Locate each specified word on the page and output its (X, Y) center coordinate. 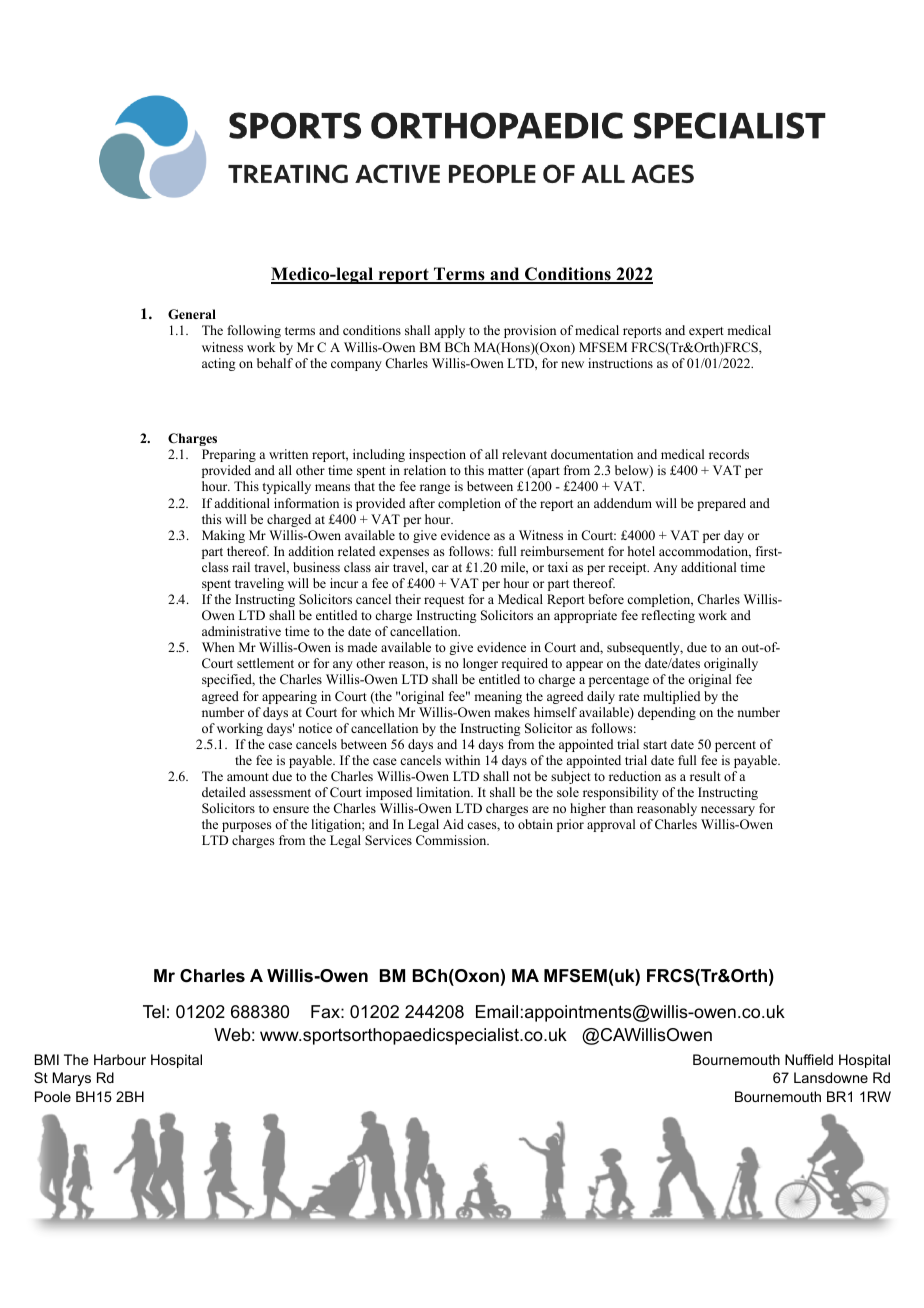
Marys (72, 1079)
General (192, 314)
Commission (452, 840)
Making (223, 536)
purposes (247, 827)
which (378, 712)
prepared (721, 504)
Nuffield (809, 1059)
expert (706, 332)
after (422, 503)
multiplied (672, 697)
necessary (728, 811)
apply (449, 331)
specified (228, 680)
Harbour (120, 1059)
